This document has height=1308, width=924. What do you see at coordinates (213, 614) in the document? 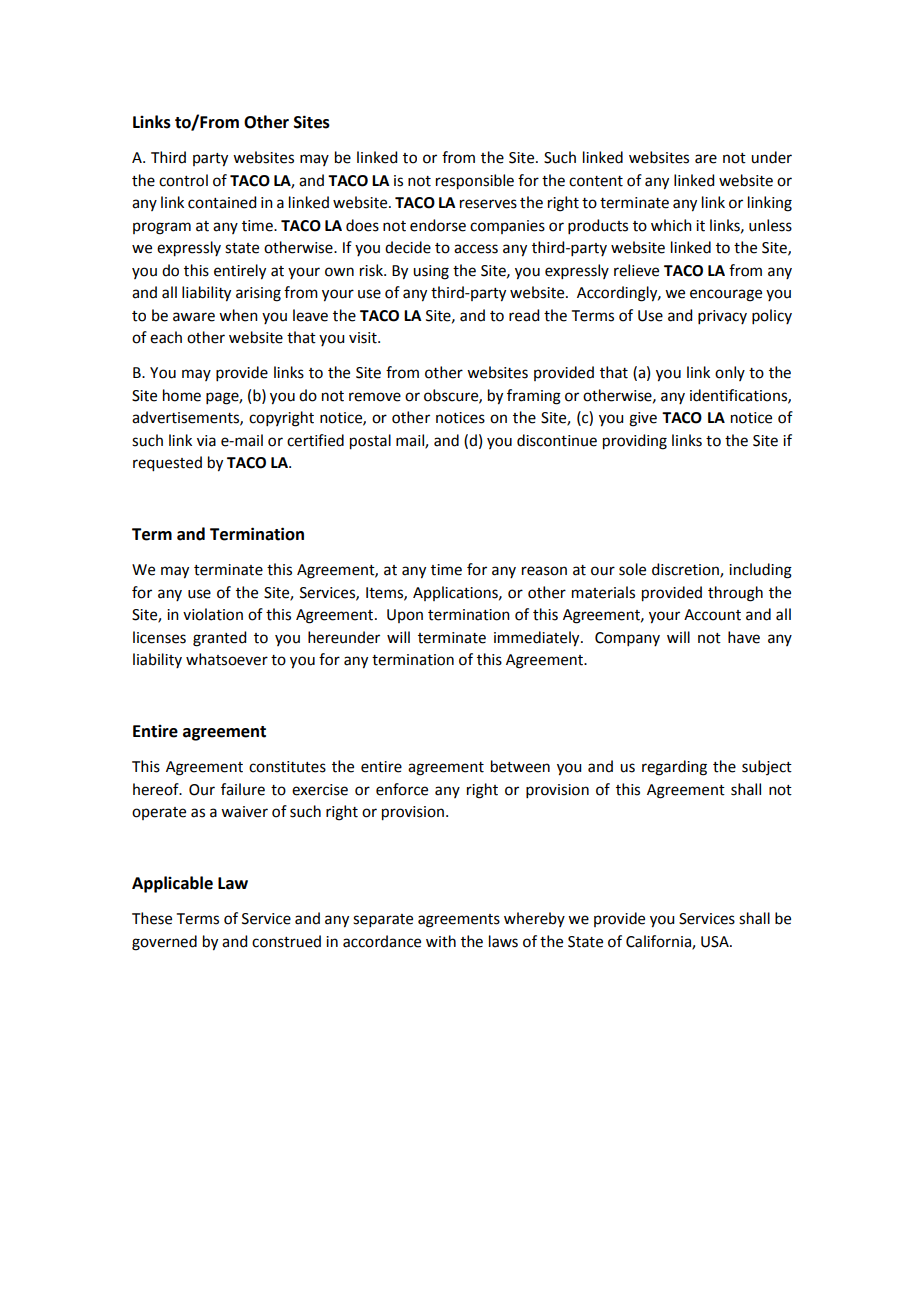
I see `violation` at bounding box center [213, 614].
